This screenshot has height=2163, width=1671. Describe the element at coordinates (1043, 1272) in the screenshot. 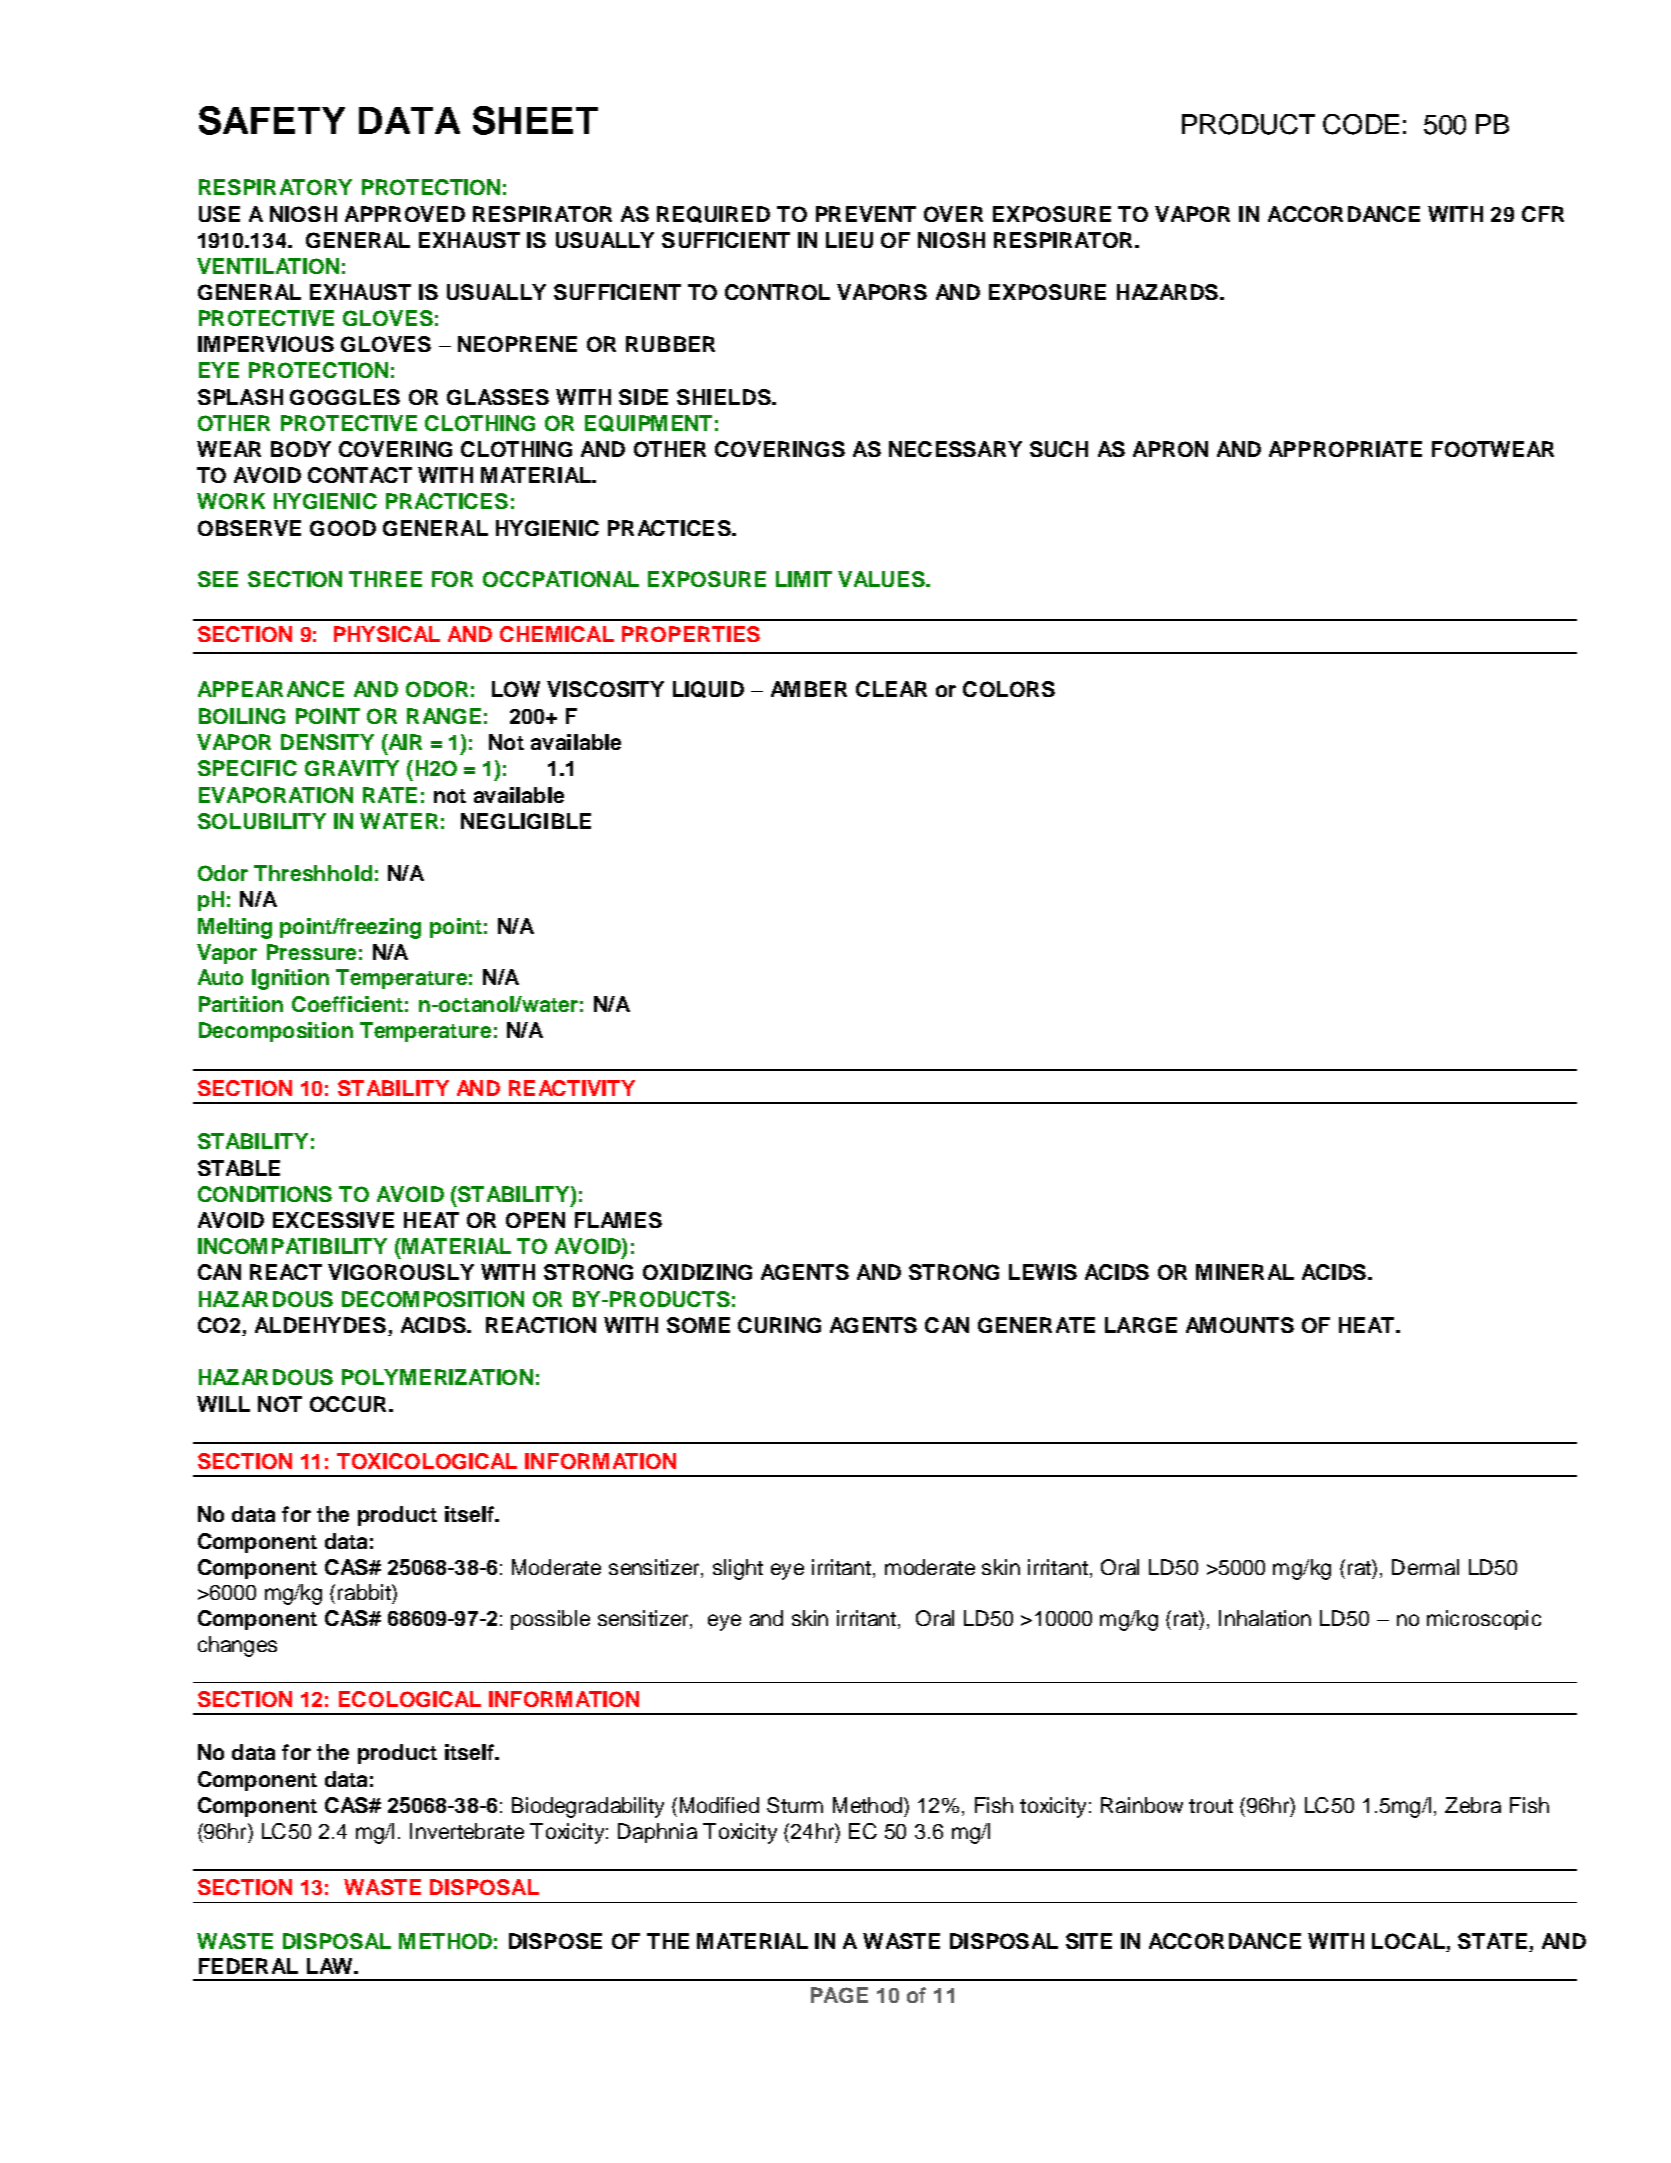

I see `LEWIS` at that location.
